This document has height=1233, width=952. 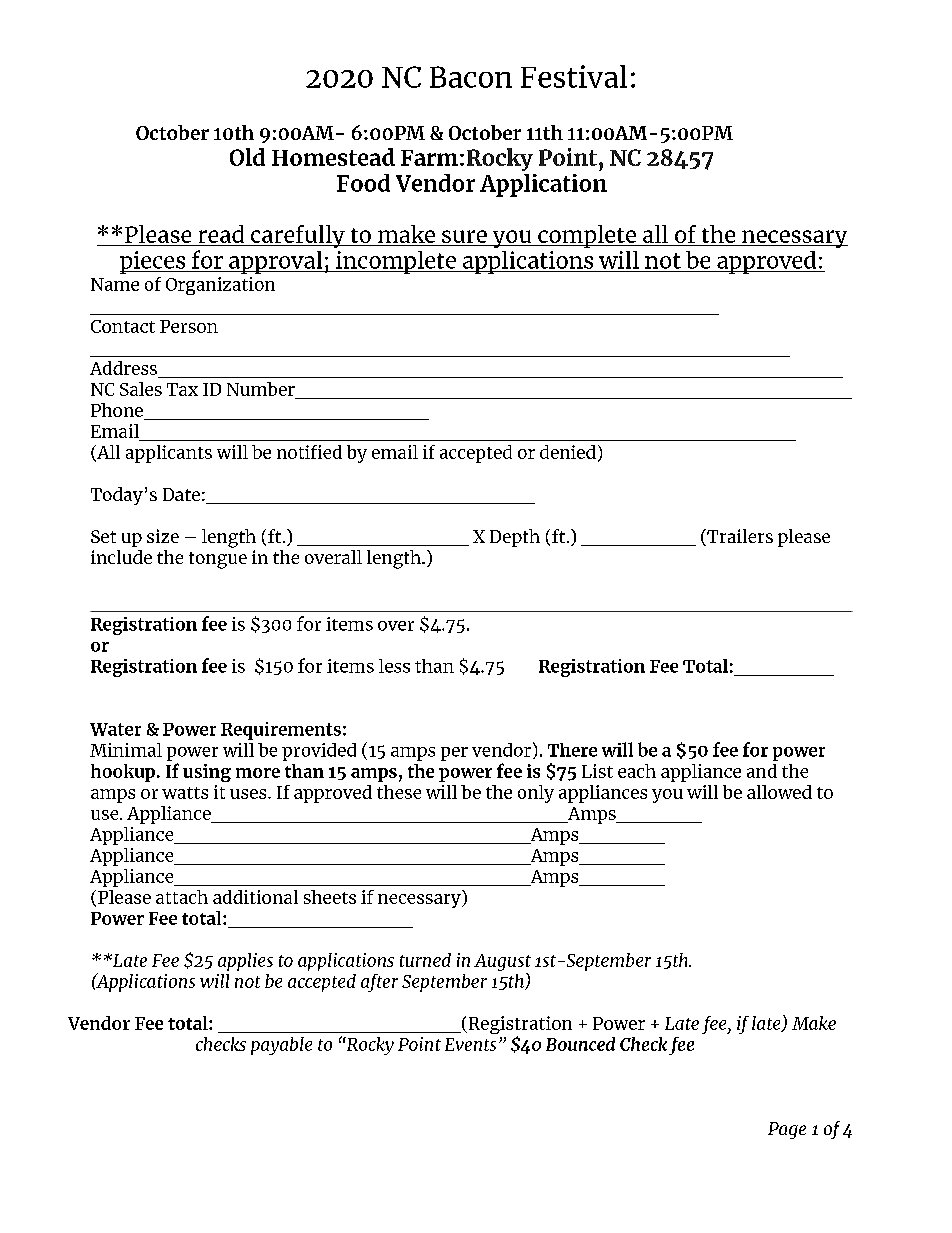 What do you see at coordinates (281, 1046) in the document?
I see `payable` at bounding box center [281, 1046].
